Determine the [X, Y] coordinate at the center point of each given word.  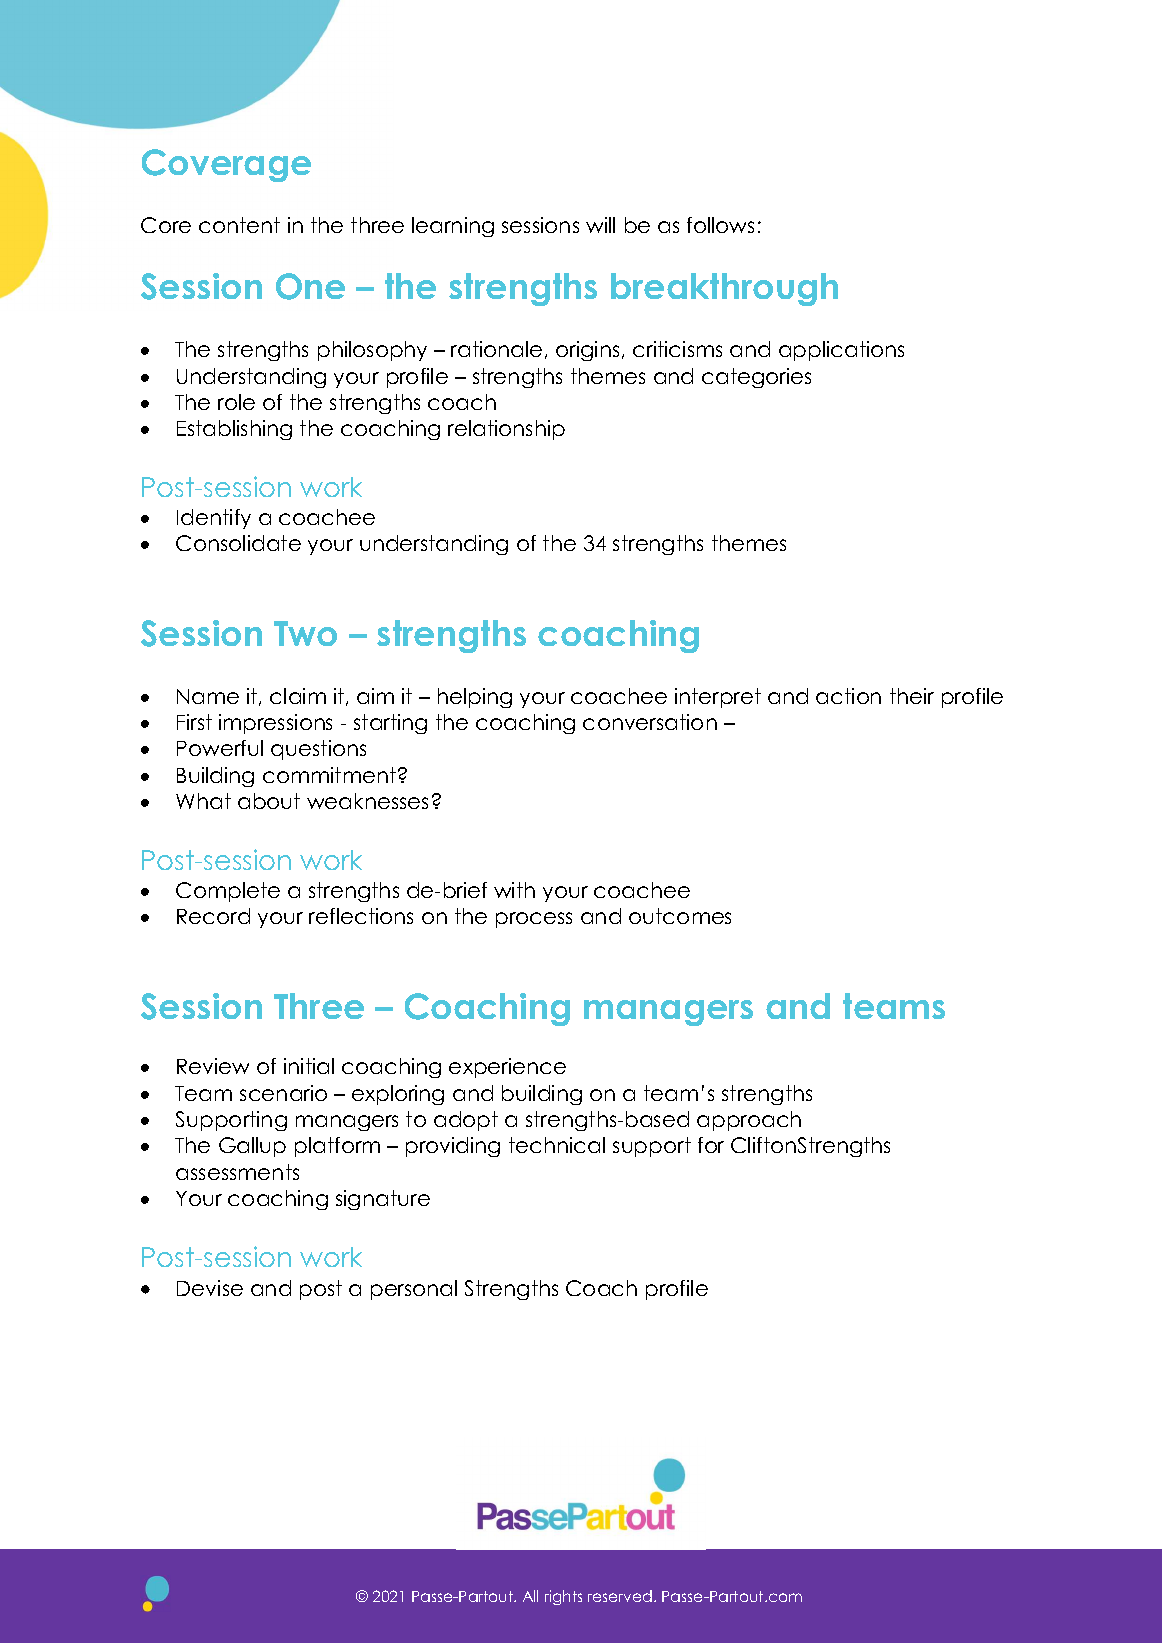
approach [749, 1121]
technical [557, 1145]
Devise [210, 1288]
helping [475, 698]
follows [720, 225]
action [848, 696]
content [239, 225]
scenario [283, 1093]
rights [563, 1597]
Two [305, 633]
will [600, 225]
